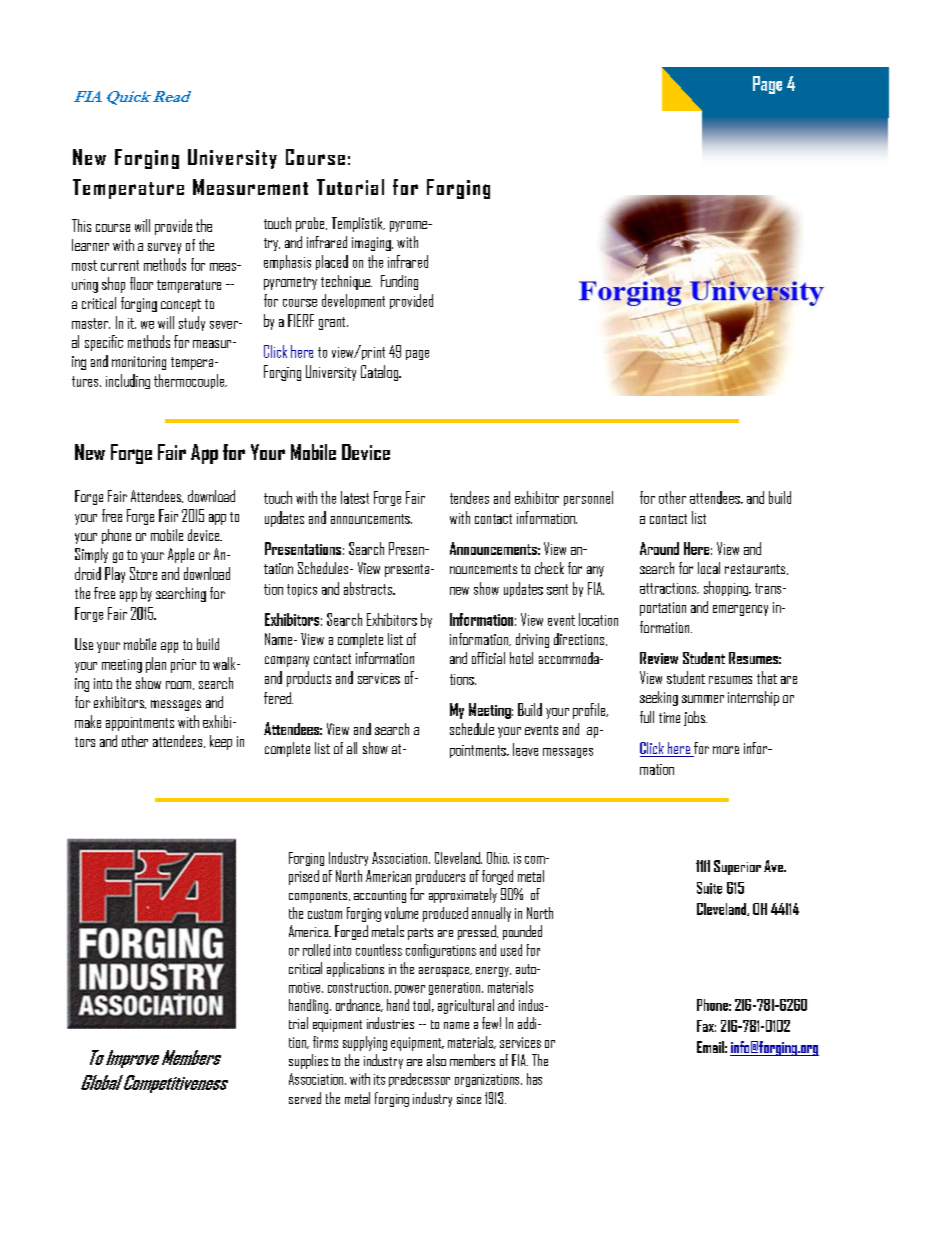 The width and height of the screenshot is (952, 1233). I want to click on official, so click(488, 658).
